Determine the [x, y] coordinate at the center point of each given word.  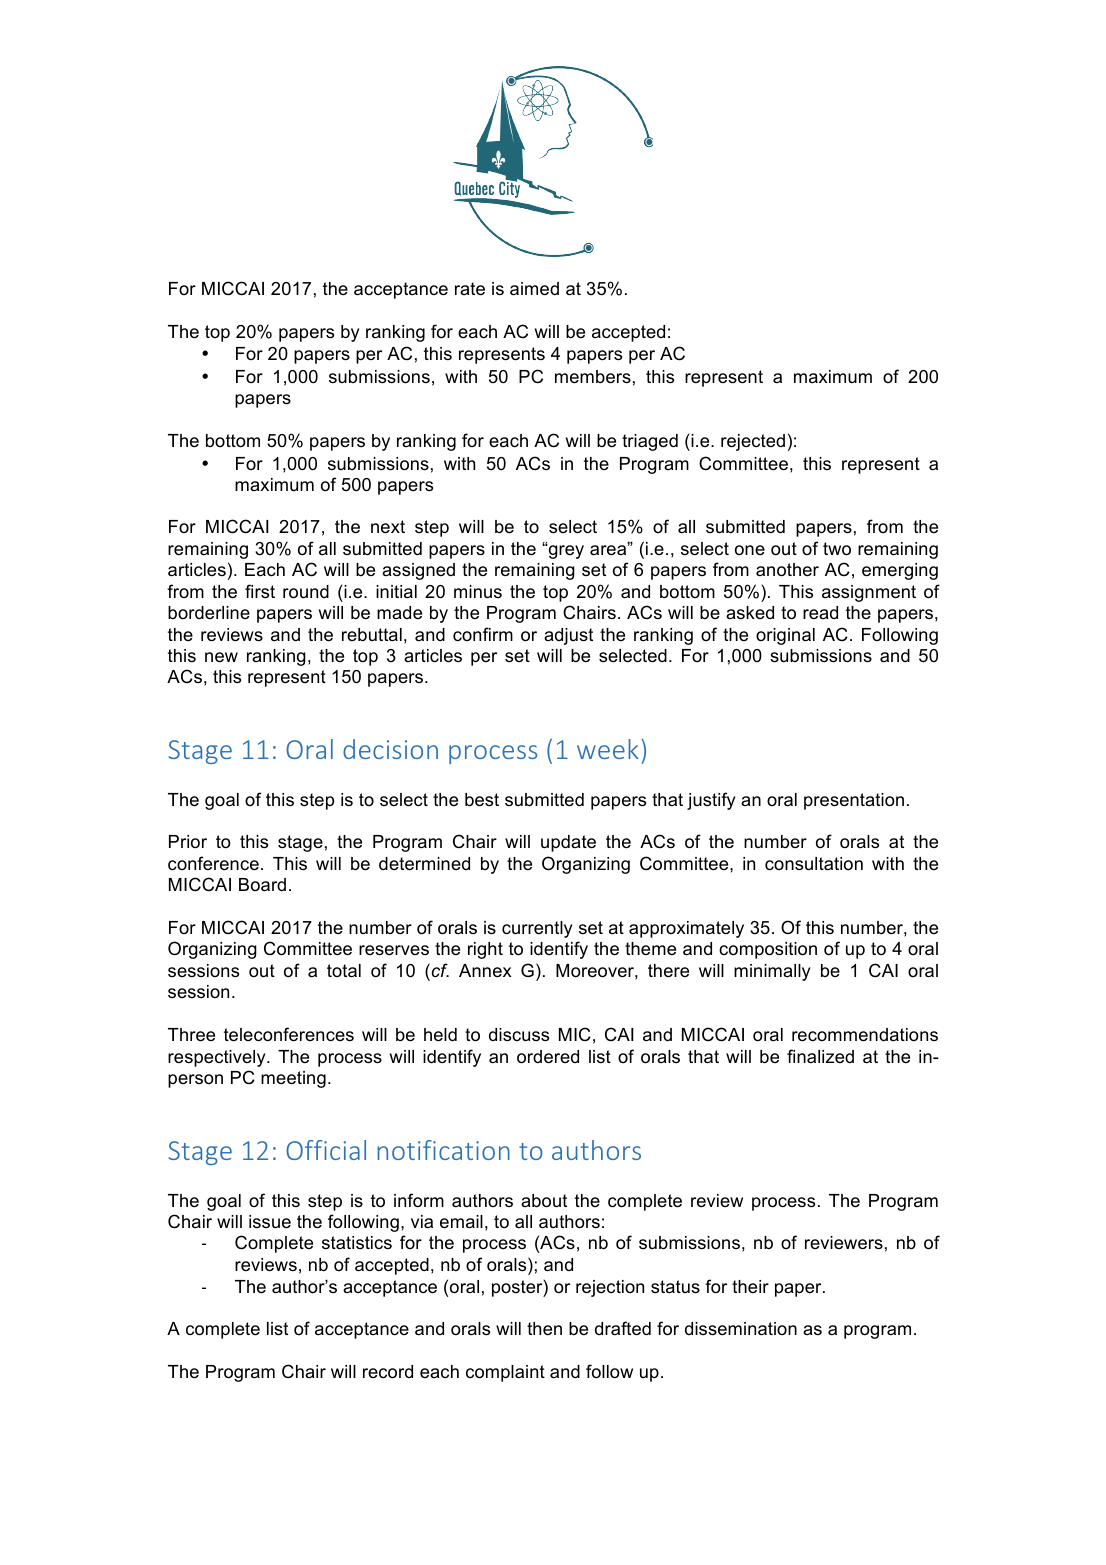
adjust [568, 636]
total [344, 971]
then [544, 1328]
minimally [772, 972]
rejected [753, 442]
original [785, 636]
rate [470, 289]
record [388, 1372]
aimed [534, 289]
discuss [519, 1035]
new [221, 657]
